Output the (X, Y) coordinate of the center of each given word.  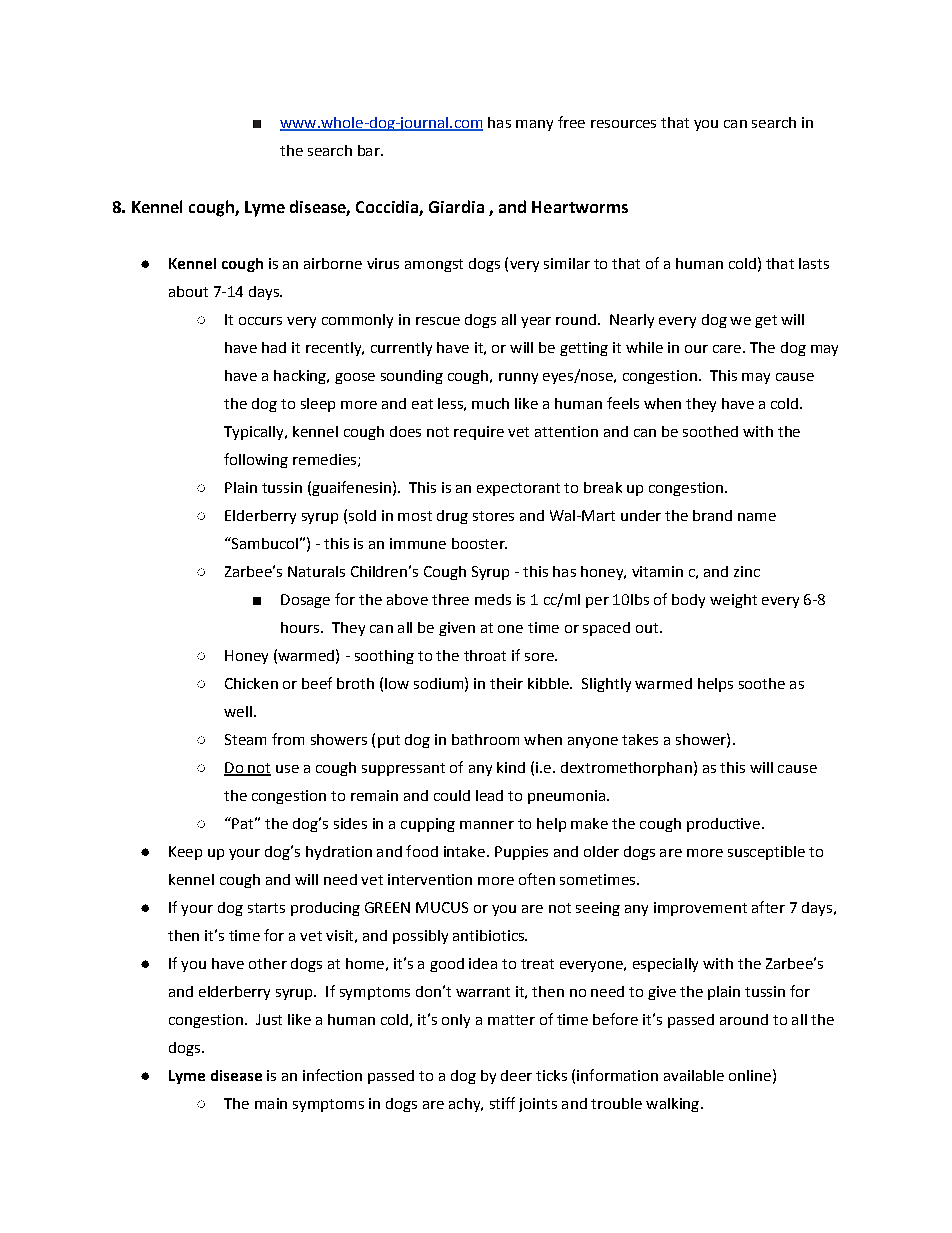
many (534, 125)
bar (370, 150)
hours (300, 627)
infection (332, 1075)
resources (623, 124)
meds (493, 599)
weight (733, 601)
